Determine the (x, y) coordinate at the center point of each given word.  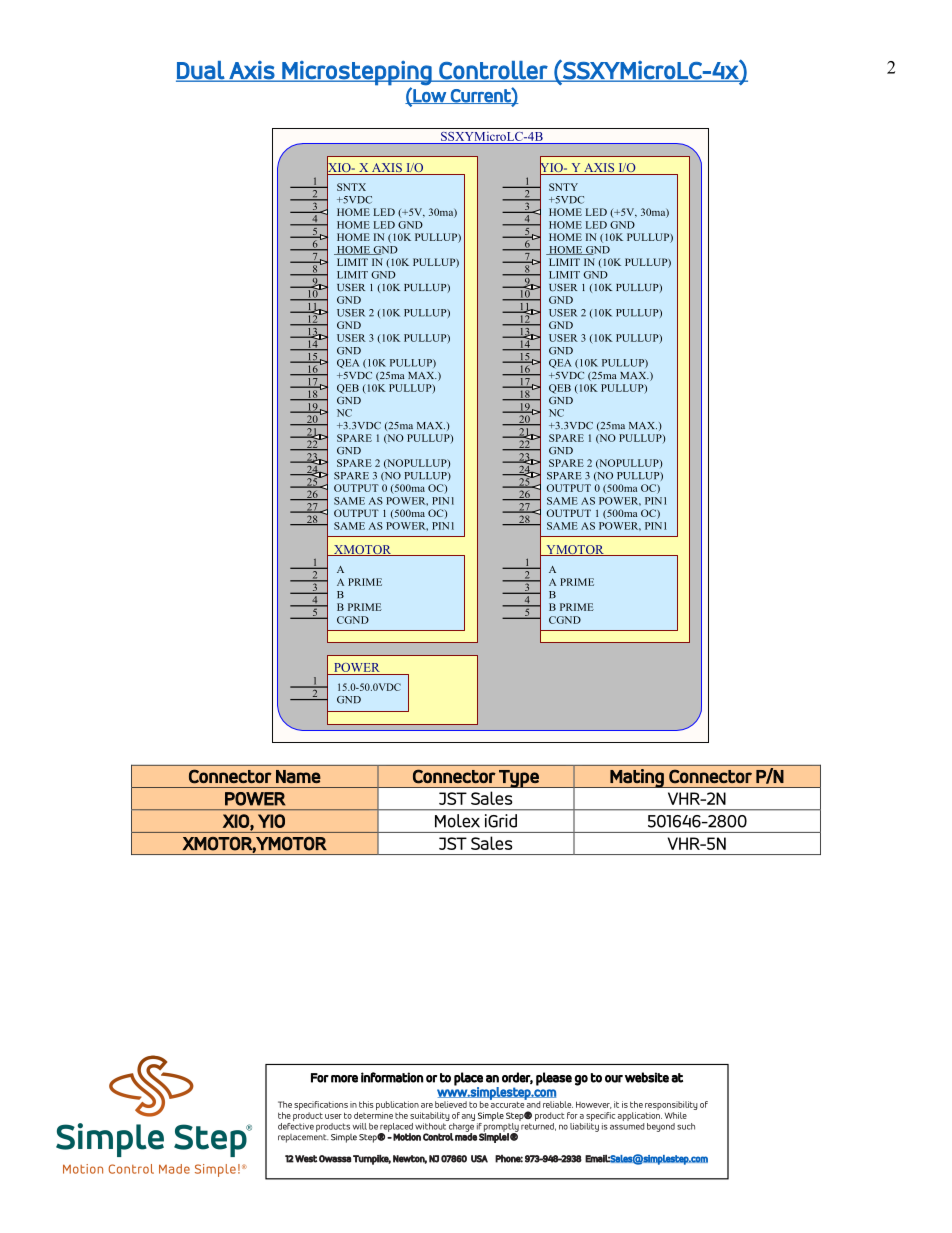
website (647, 1077)
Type (519, 779)
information (392, 1077)
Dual (201, 71)
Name (298, 777)
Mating (637, 778)
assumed (627, 1125)
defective (296, 1125)
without (431, 1125)
